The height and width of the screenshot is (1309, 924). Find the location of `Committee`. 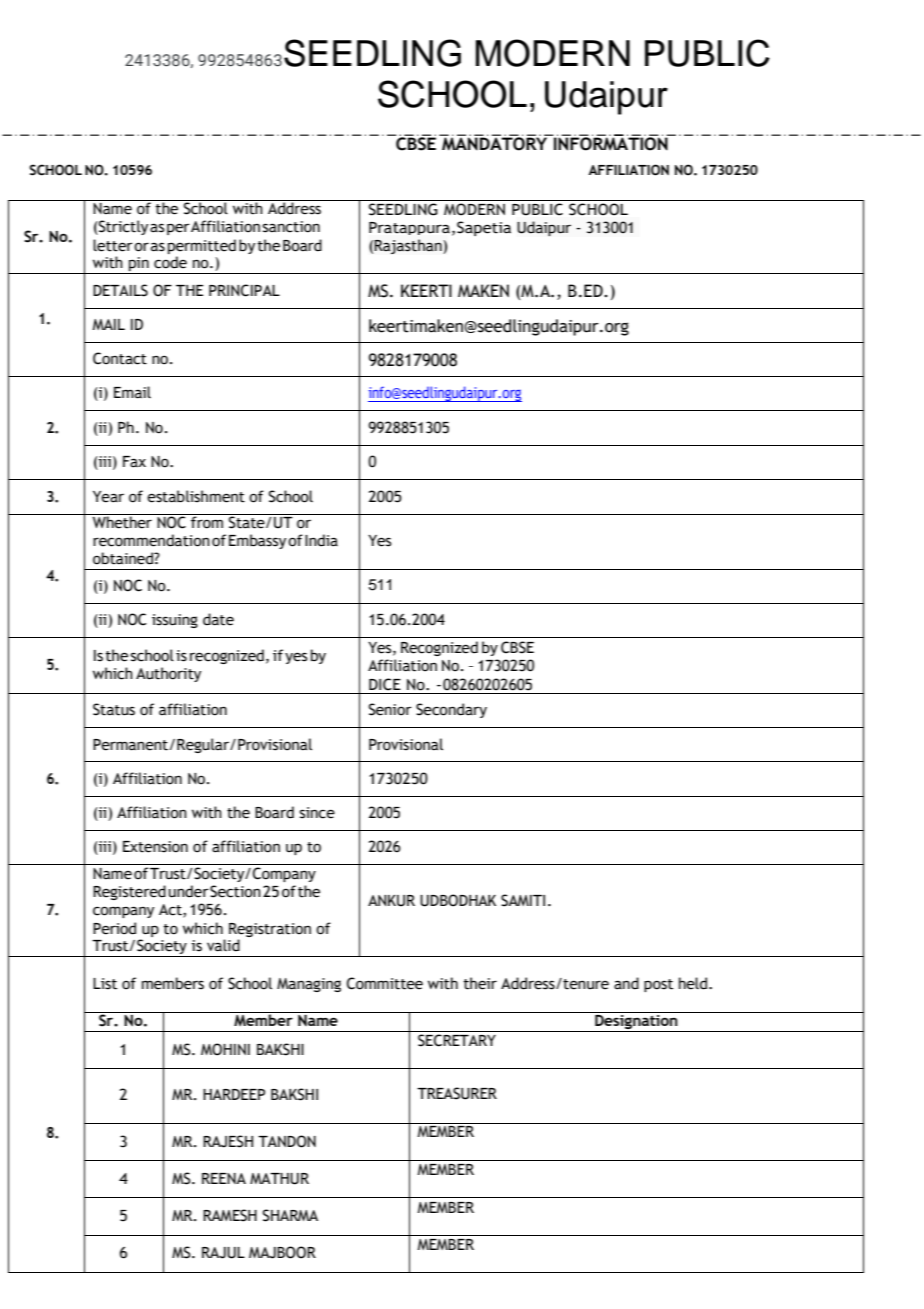

Committee is located at coordinates (385, 983).
